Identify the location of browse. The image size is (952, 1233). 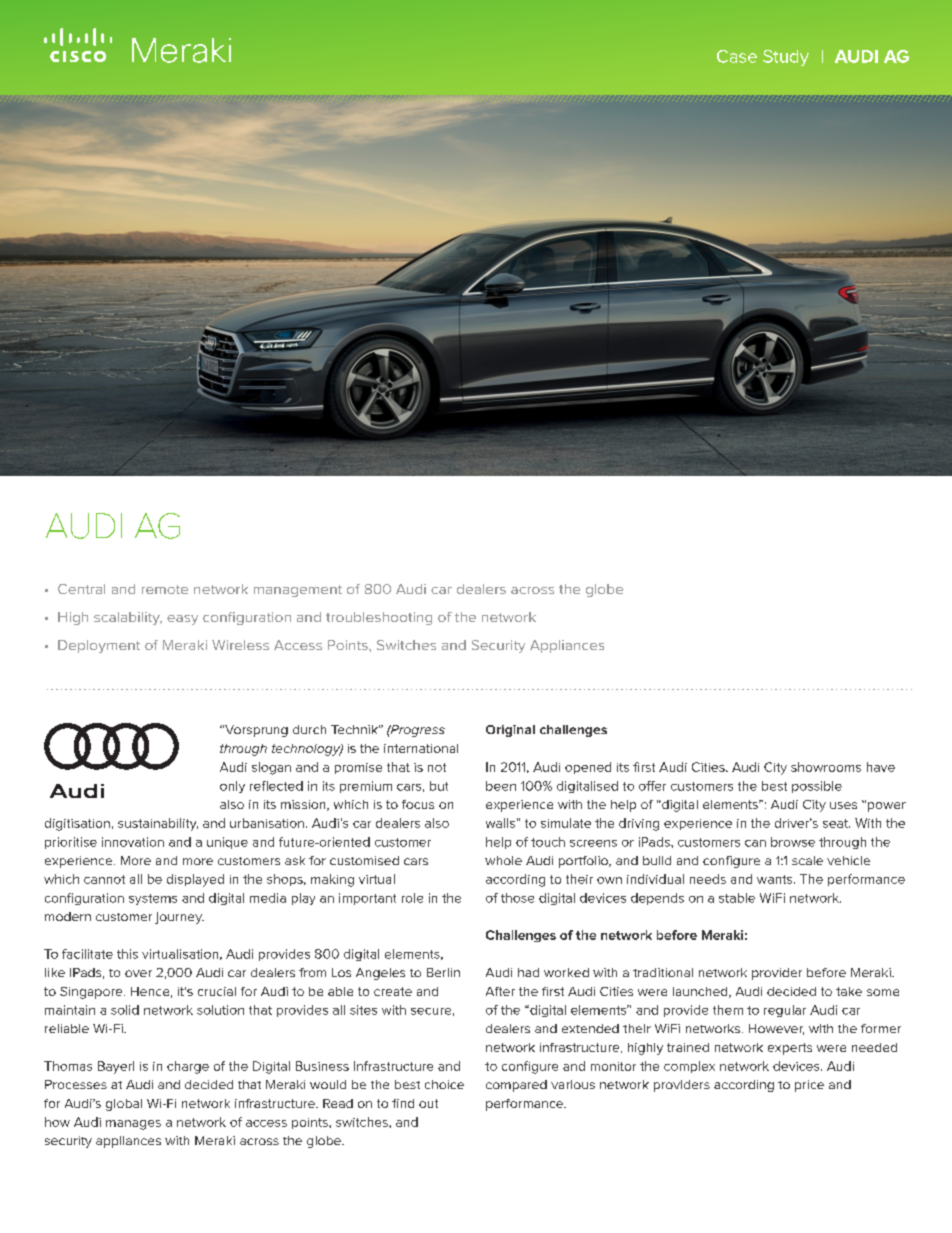
(793, 842).
